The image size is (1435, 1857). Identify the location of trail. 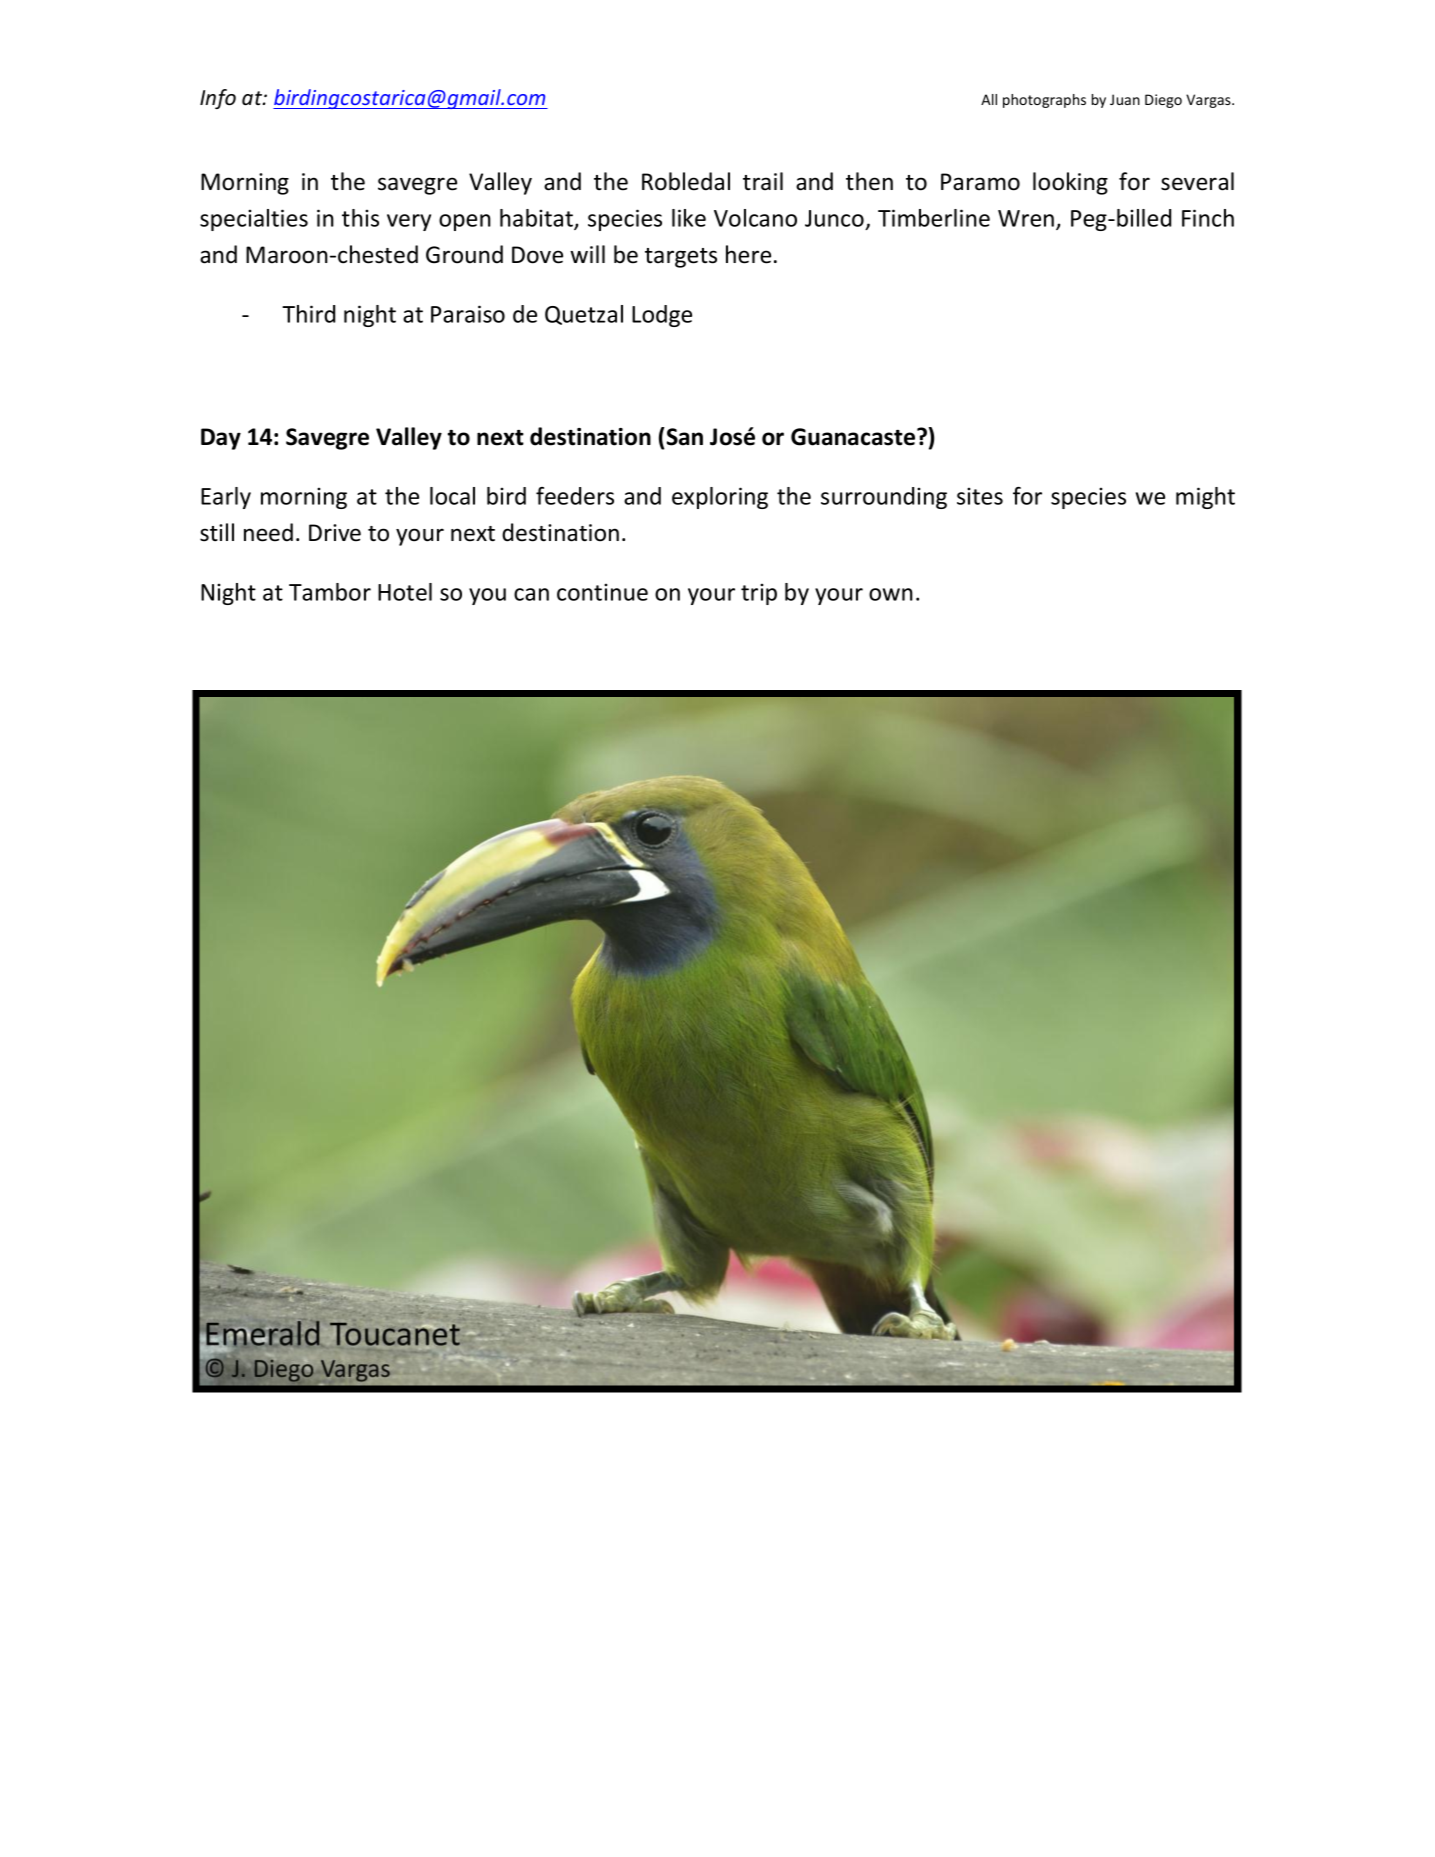
(763, 181).
